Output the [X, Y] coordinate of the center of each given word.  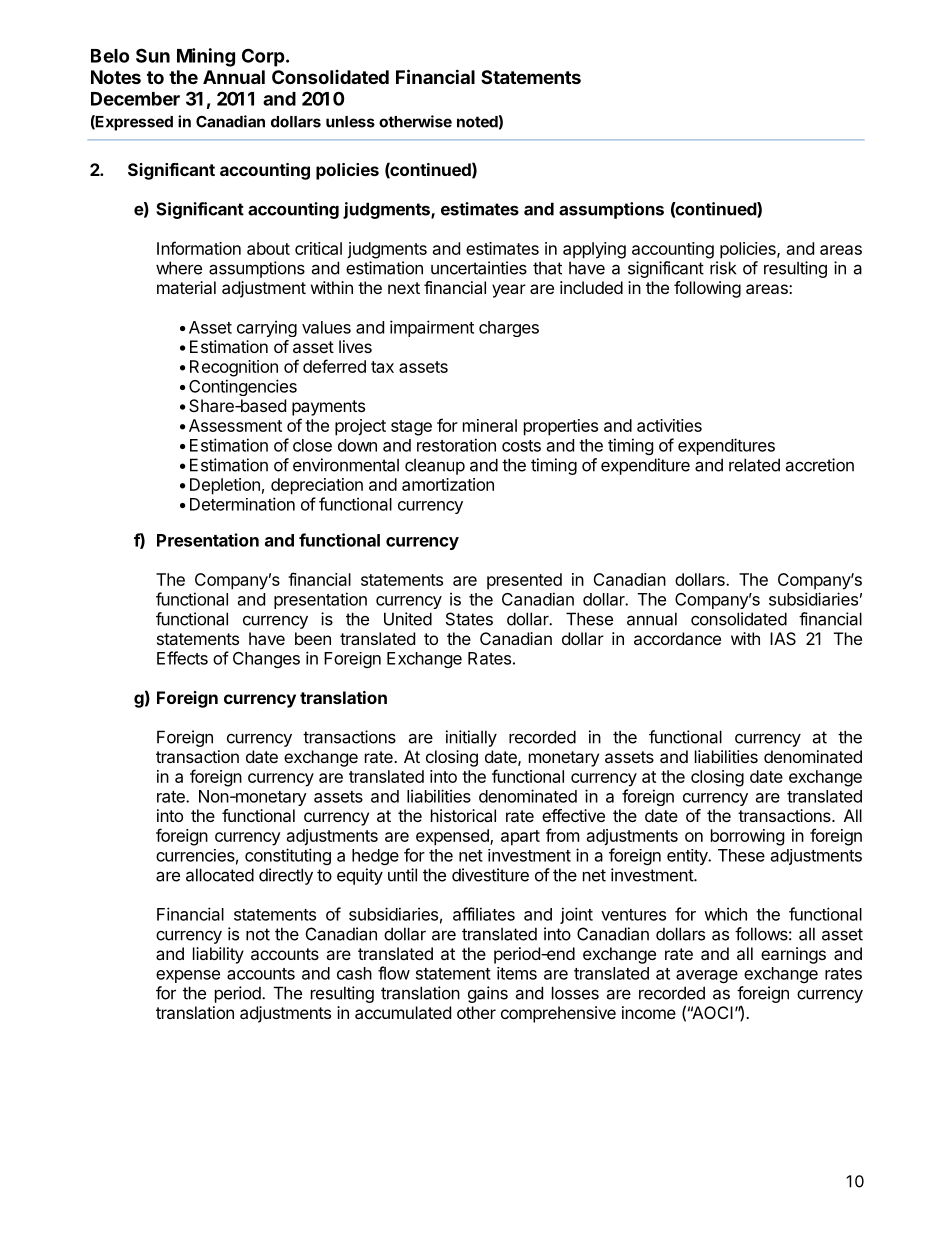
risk [723, 268]
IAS [783, 638]
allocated [220, 875]
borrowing [747, 837]
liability [218, 955]
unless [350, 122]
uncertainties [479, 268]
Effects [182, 658]
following [707, 289]
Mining [206, 57]
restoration [456, 445]
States [469, 619]
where [179, 268]
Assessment [235, 425]
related [754, 465]
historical [463, 815]
